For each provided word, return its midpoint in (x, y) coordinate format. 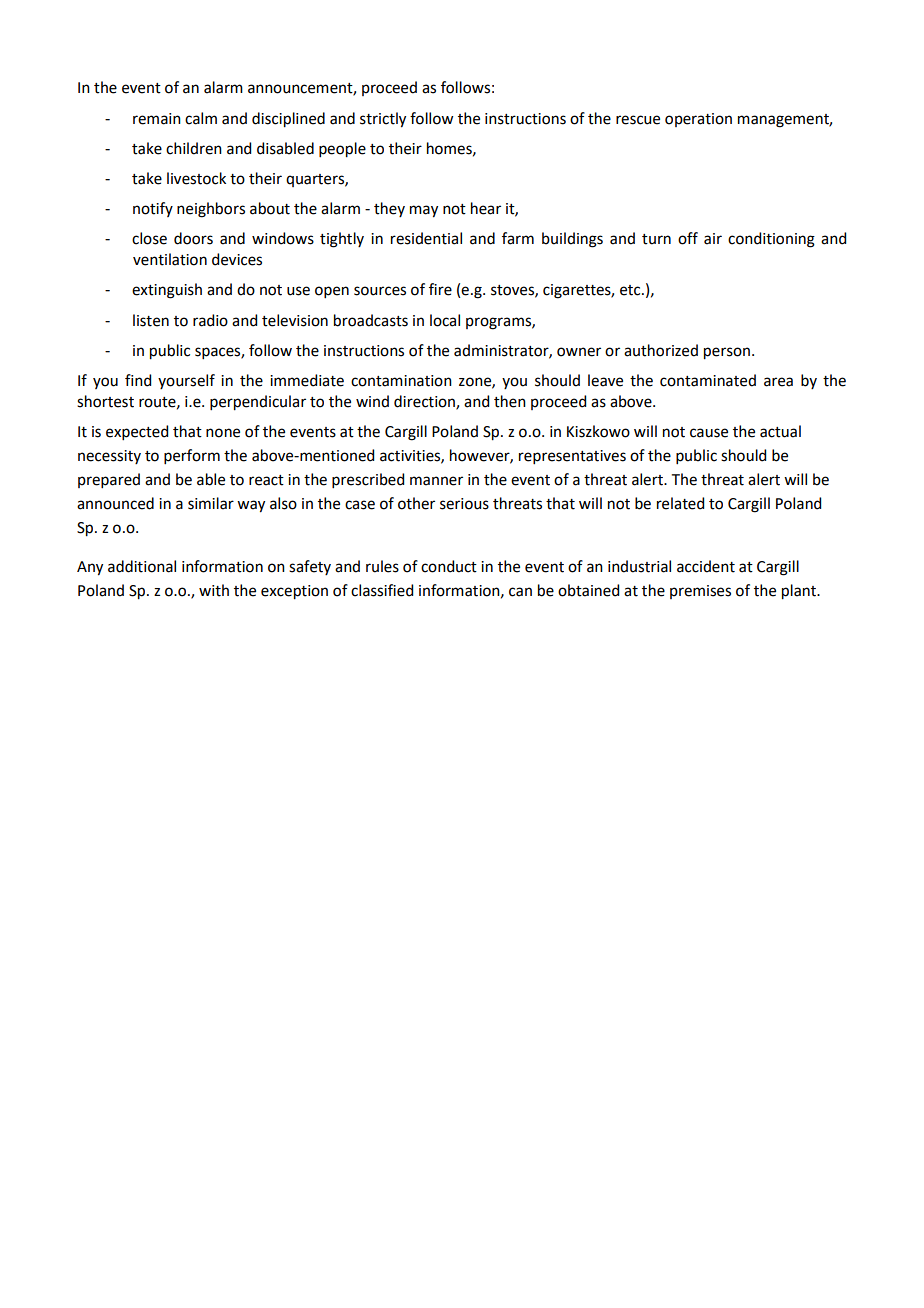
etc (631, 290)
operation (698, 120)
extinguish (167, 291)
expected (137, 432)
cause (709, 433)
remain (157, 119)
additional (142, 566)
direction (425, 402)
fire (440, 289)
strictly (383, 120)
